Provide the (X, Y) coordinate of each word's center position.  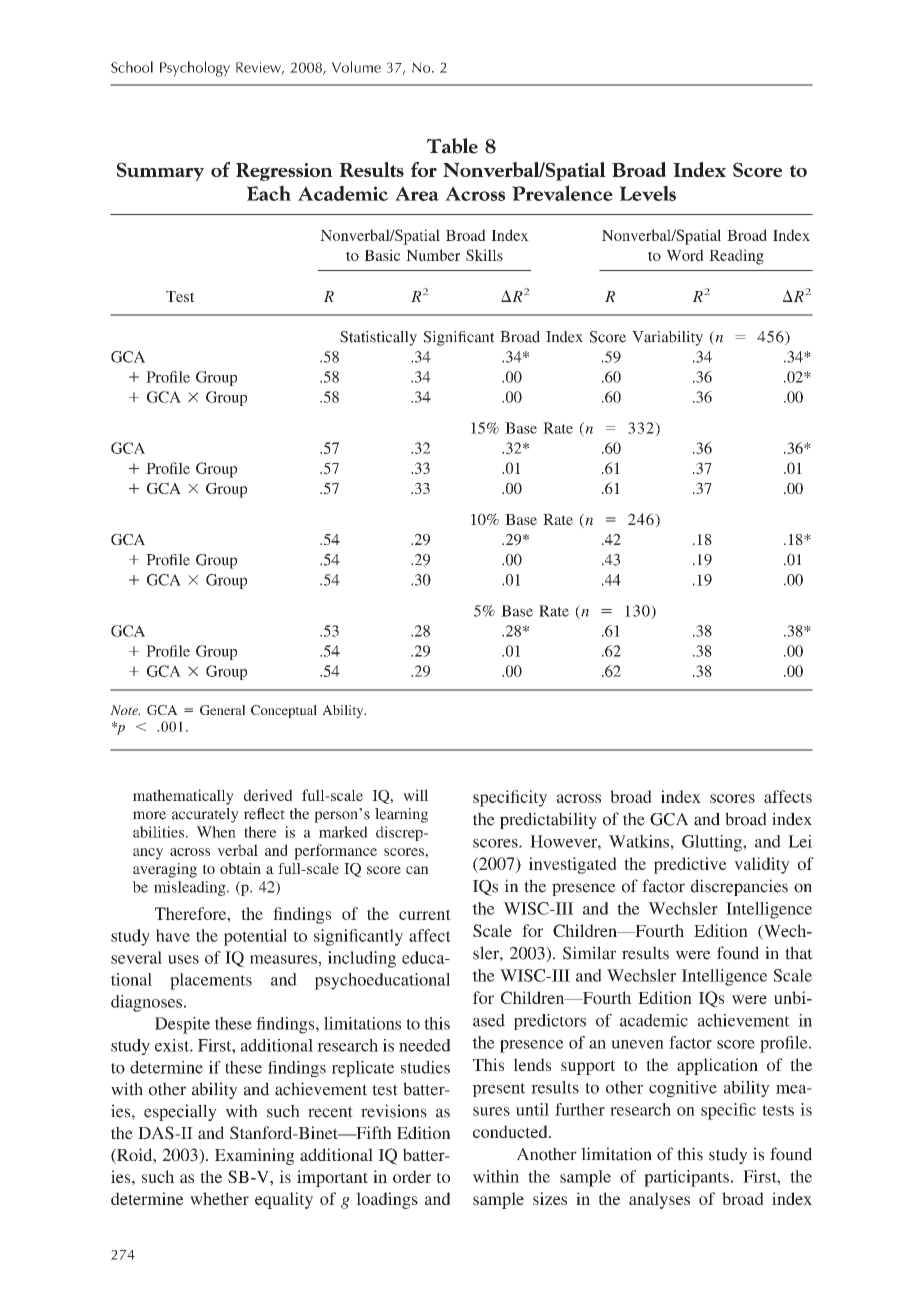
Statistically (378, 338)
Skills (484, 255)
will (416, 795)
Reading (736, 257)
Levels (648, 193)
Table (452, 146)
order (412, 1176)
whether (219, 1198)
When (216, 832)
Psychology (195, 69)
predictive (690, 865)
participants (686, 1178)
